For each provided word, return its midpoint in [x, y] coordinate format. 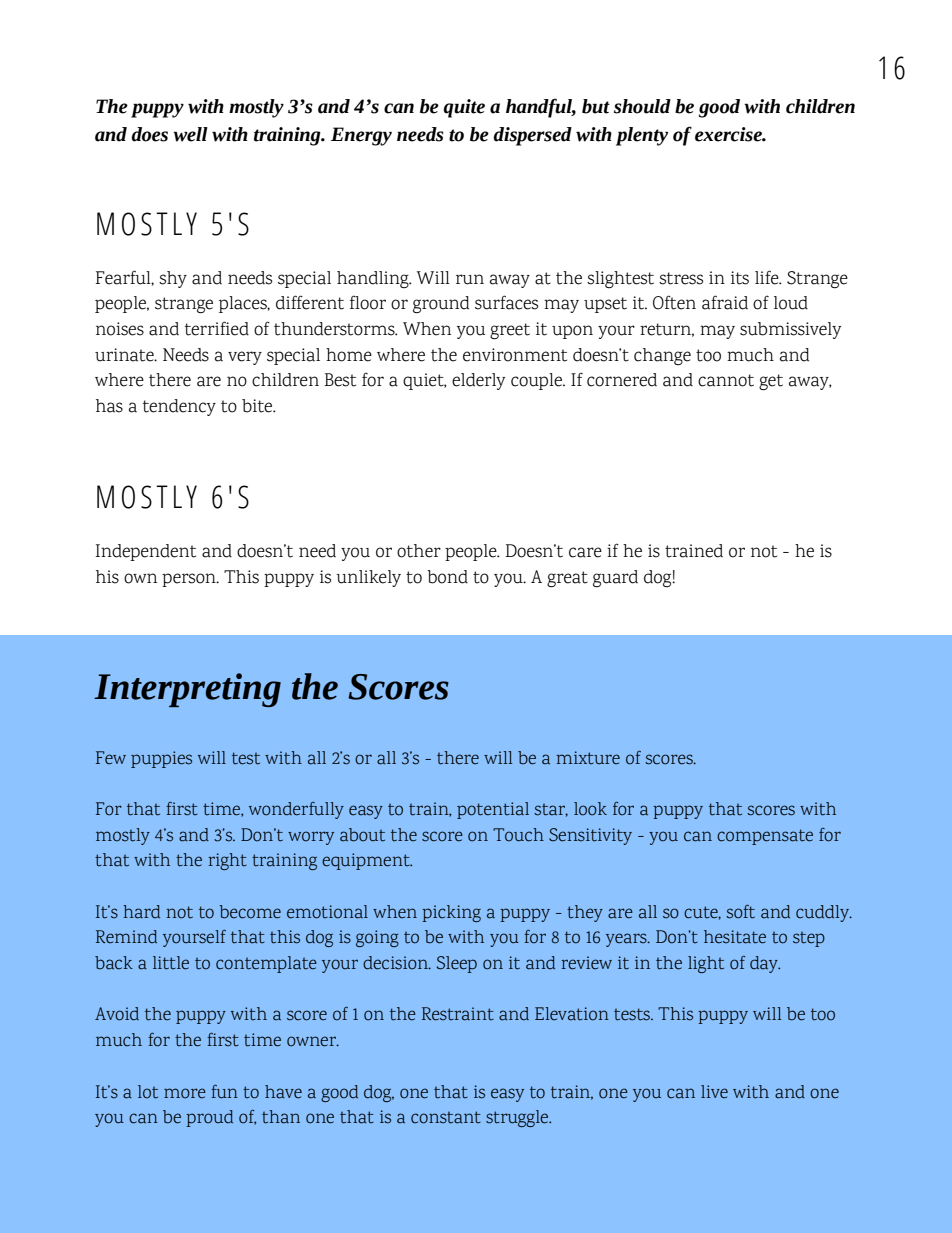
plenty [642, 136]
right [227, 861]
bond [447, 577]
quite [464, 108]
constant [446, 1117]
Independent [146, 552]
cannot [726, 380]
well [190, 134]
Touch [518, 835]
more [185, 1093]
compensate [765, 837]
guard [615, 578]
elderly [478, 381]
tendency [179, 407]
